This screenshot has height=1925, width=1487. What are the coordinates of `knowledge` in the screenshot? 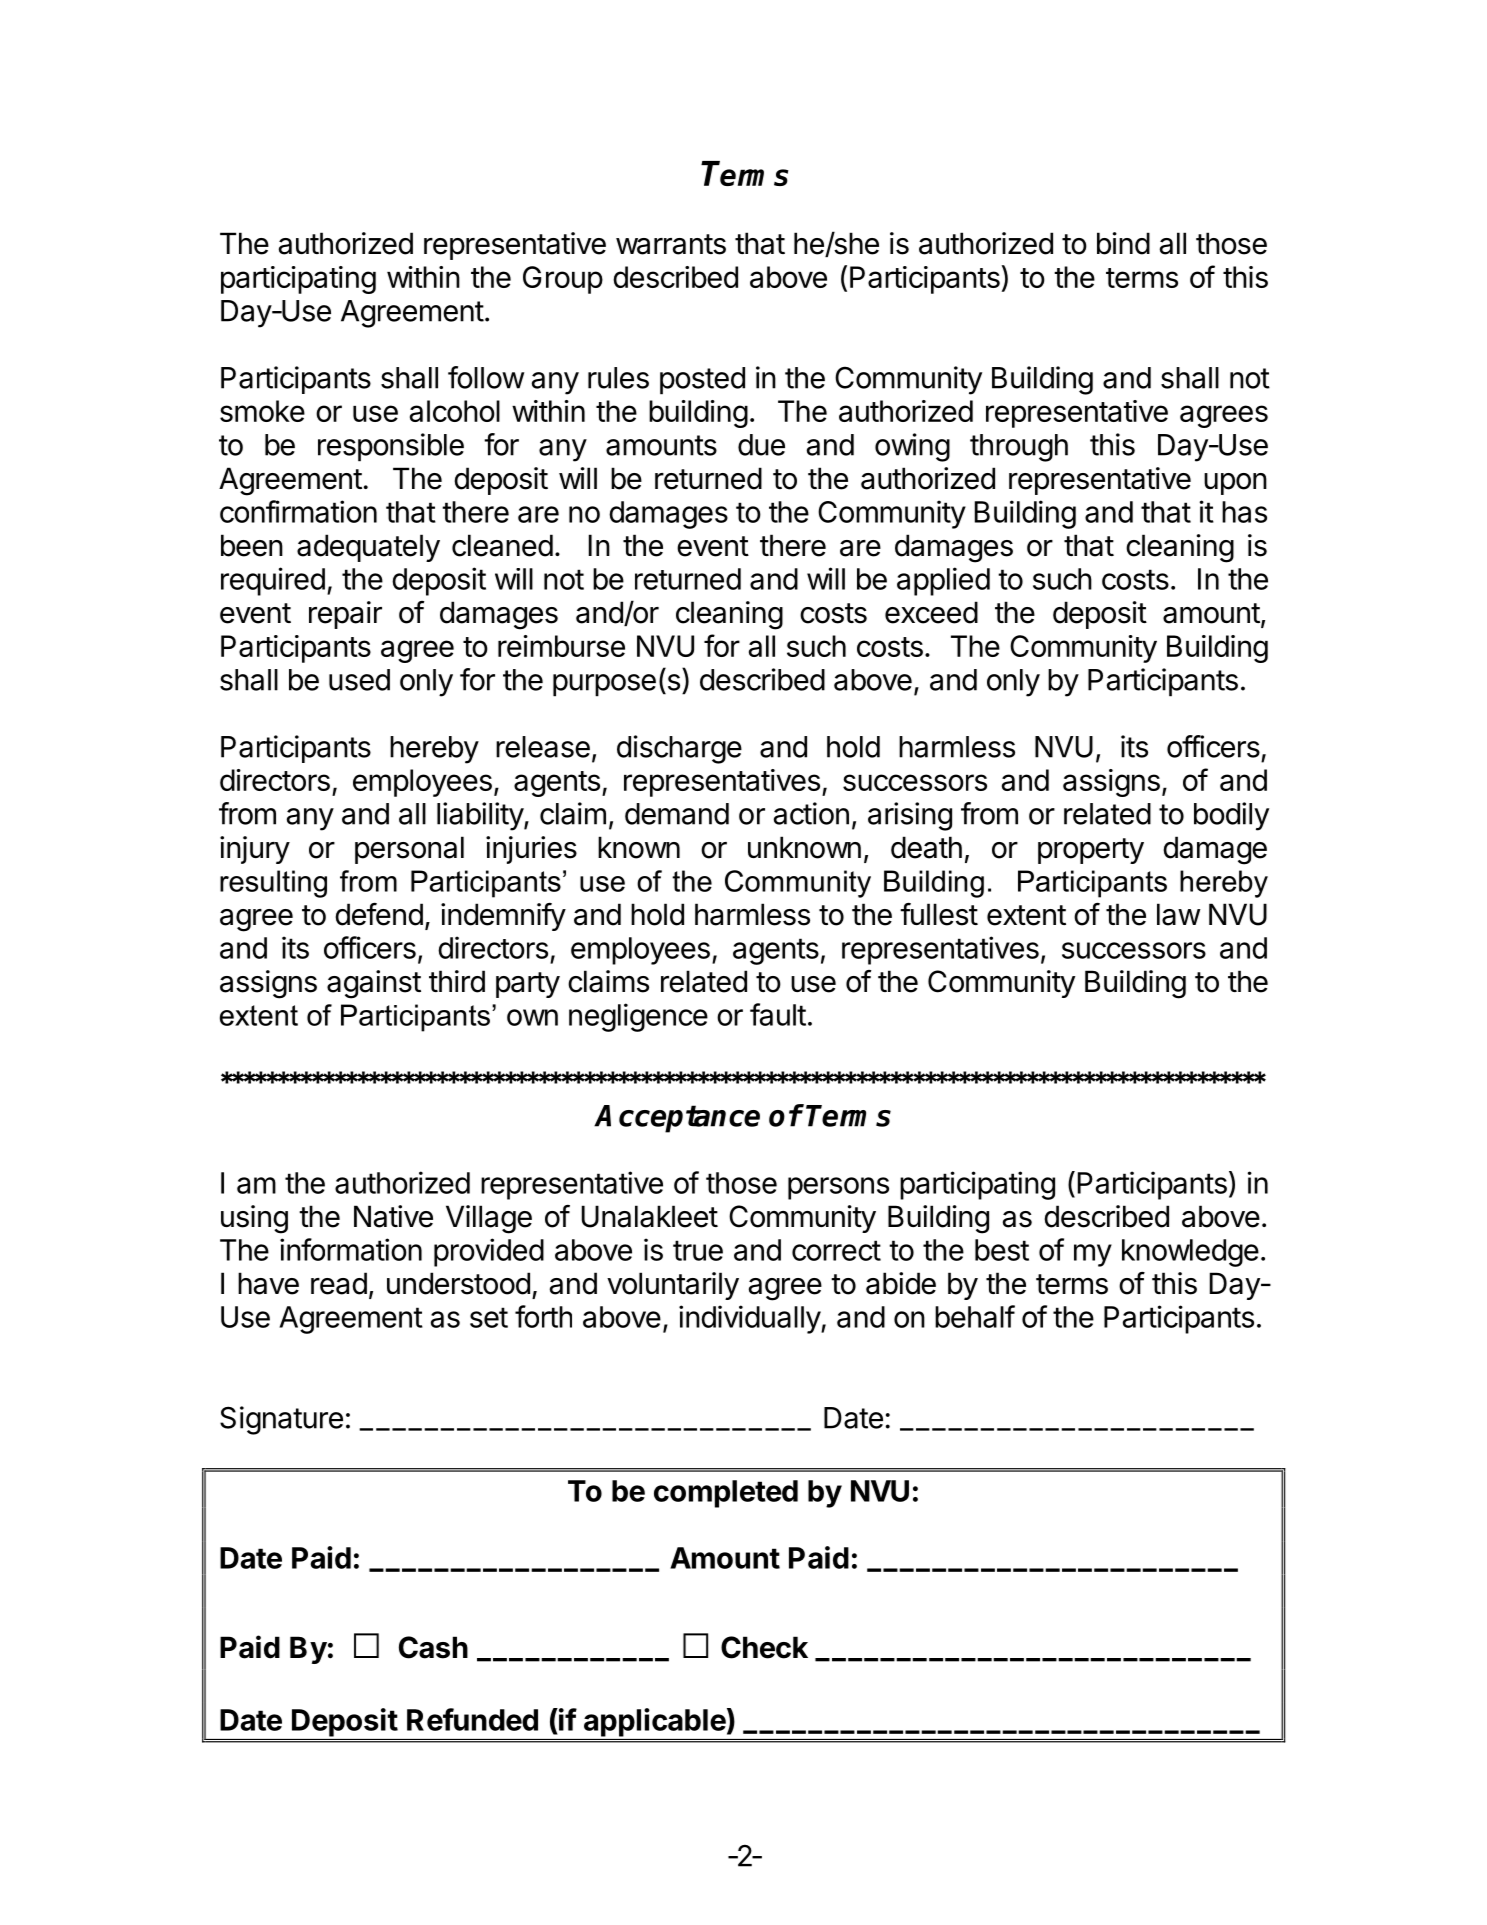 It's located at (1190, 1253).
